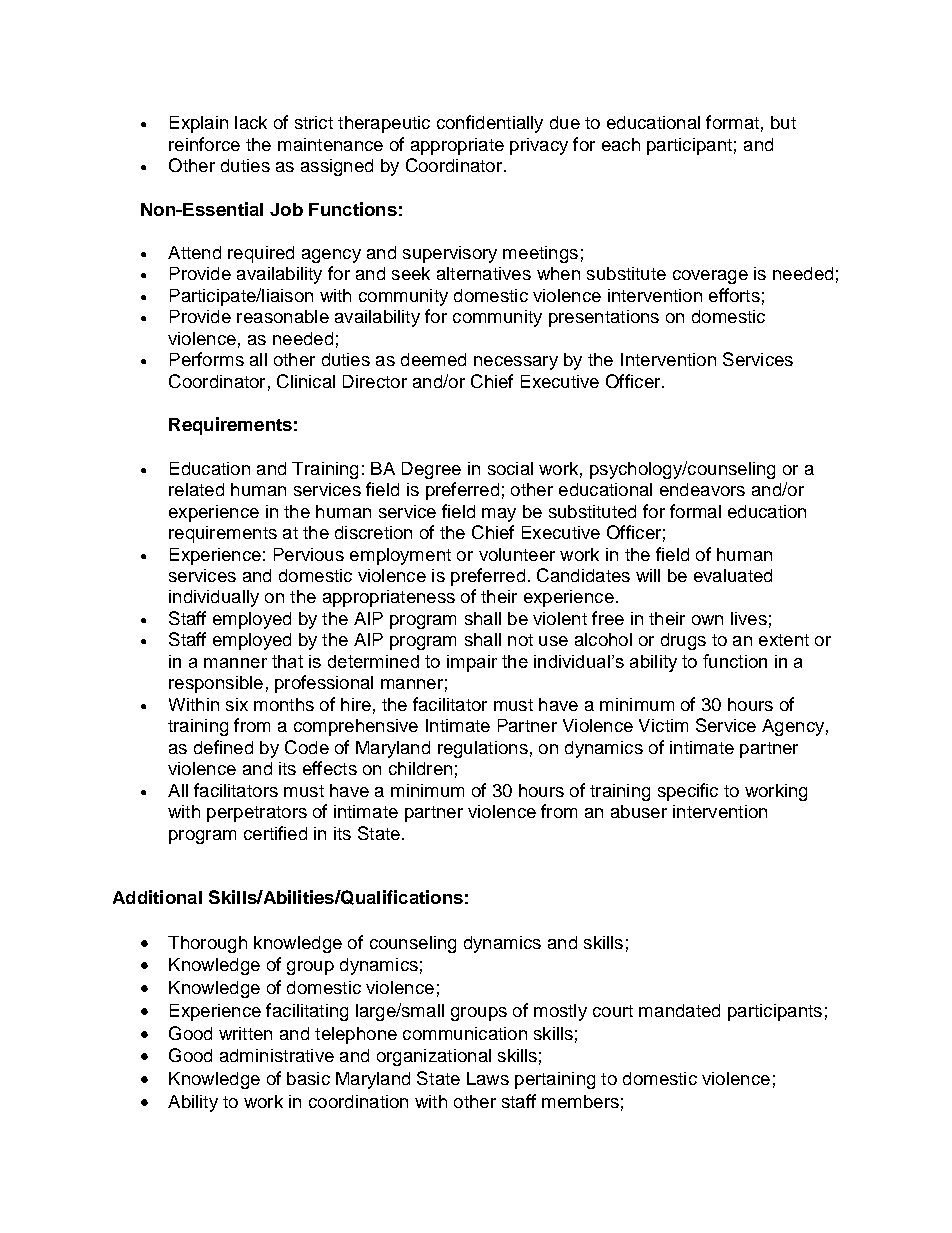  What do you see at coordinates (488, 1078) in the document?
I see `Laws` at bounding box center [488, 1078].
